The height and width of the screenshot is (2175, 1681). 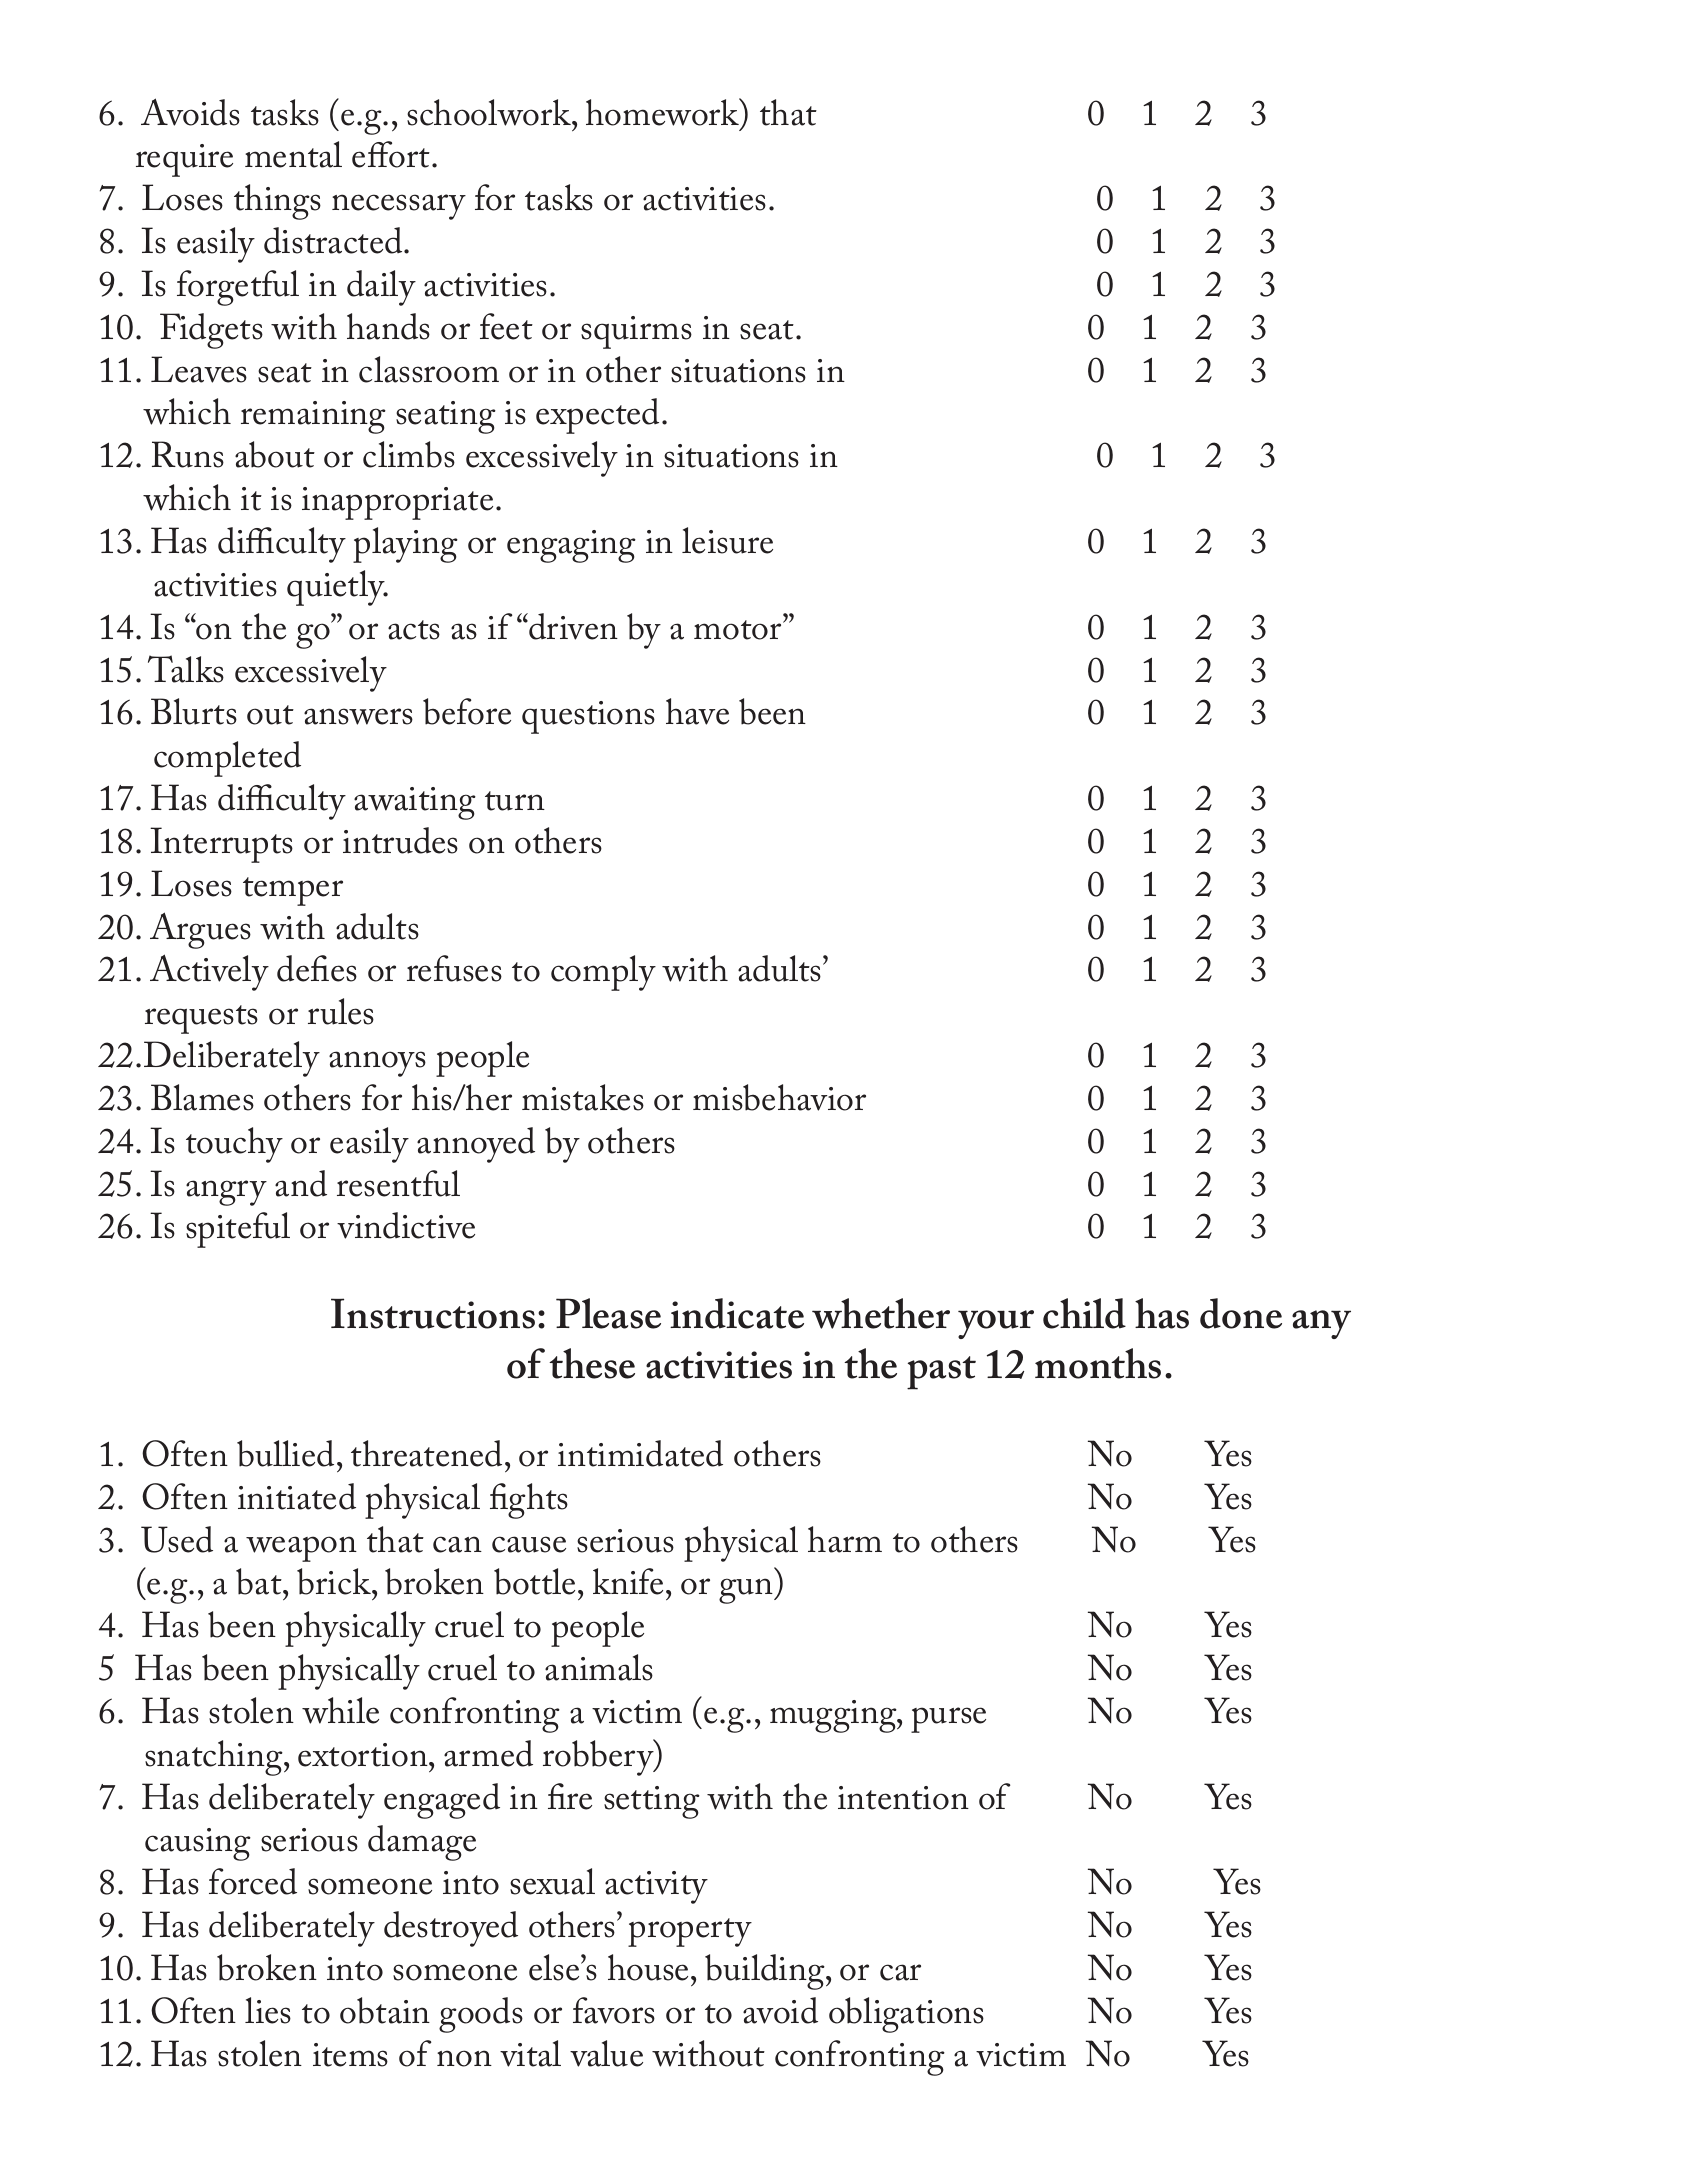 I want to click on annoys, so click(x=377, y=1064).
